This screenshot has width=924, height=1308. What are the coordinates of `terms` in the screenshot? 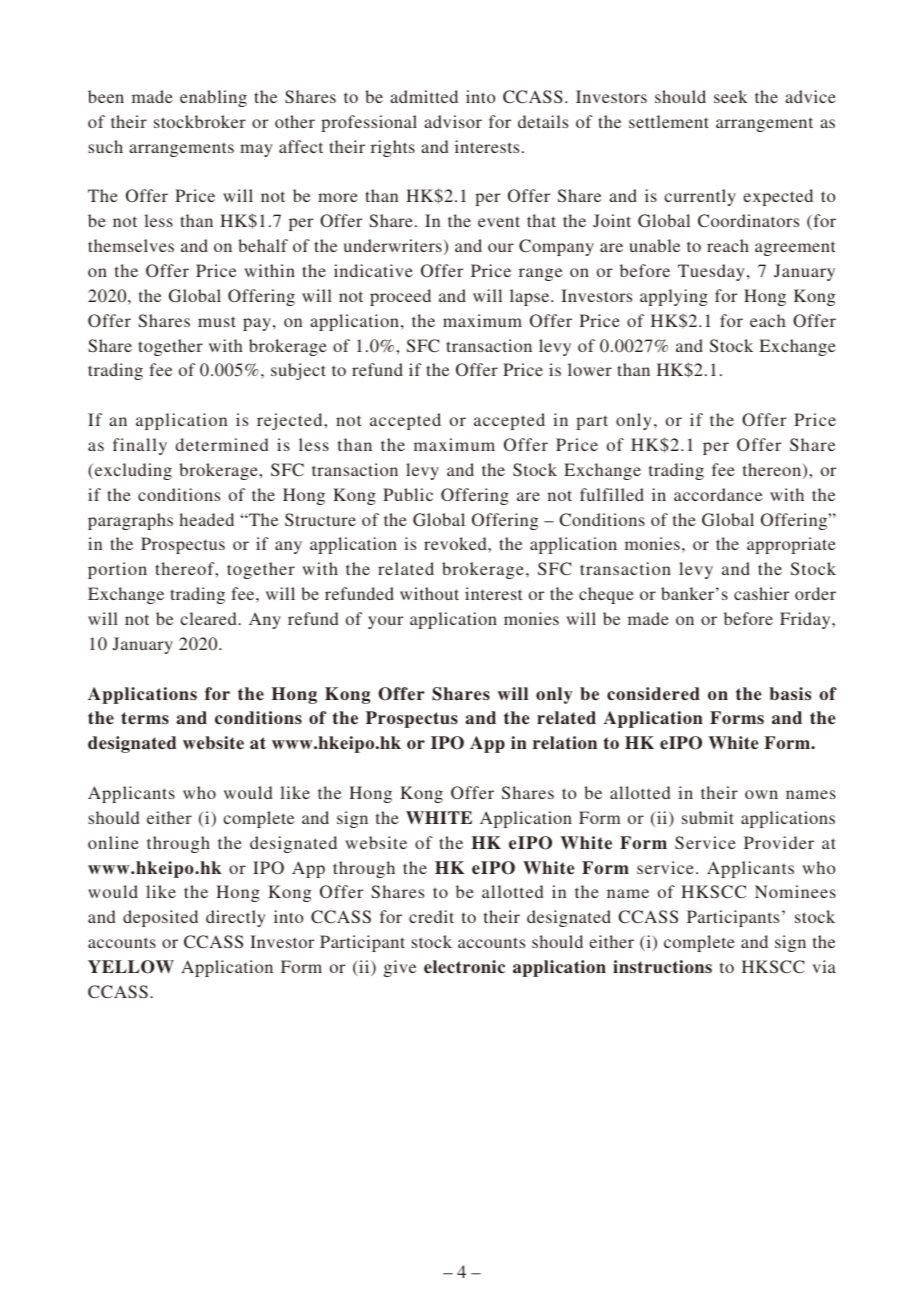 It's located at (145, 718).
